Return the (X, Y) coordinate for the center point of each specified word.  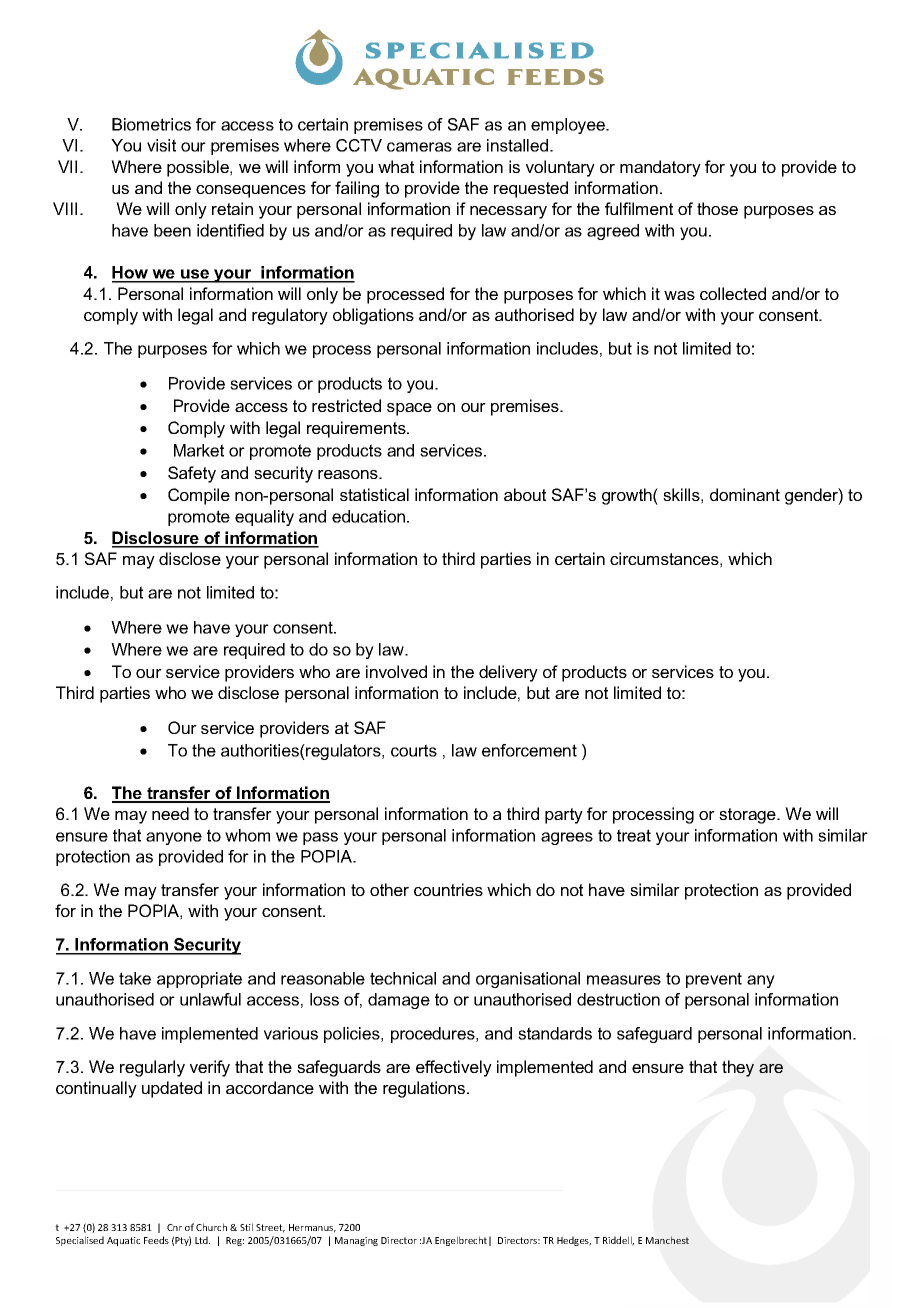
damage (399, 1001)
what (396, 166)
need (170, 813)
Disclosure (156, 539)
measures (624, 980)
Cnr (174, 1227)
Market (199, 450)
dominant (745, 494)
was (679, 295)
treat (634, 835)
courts (414, 750)
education (368, 516)
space (409, 409)
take (135, 978)
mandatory (660, 168)
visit (161, 145)
